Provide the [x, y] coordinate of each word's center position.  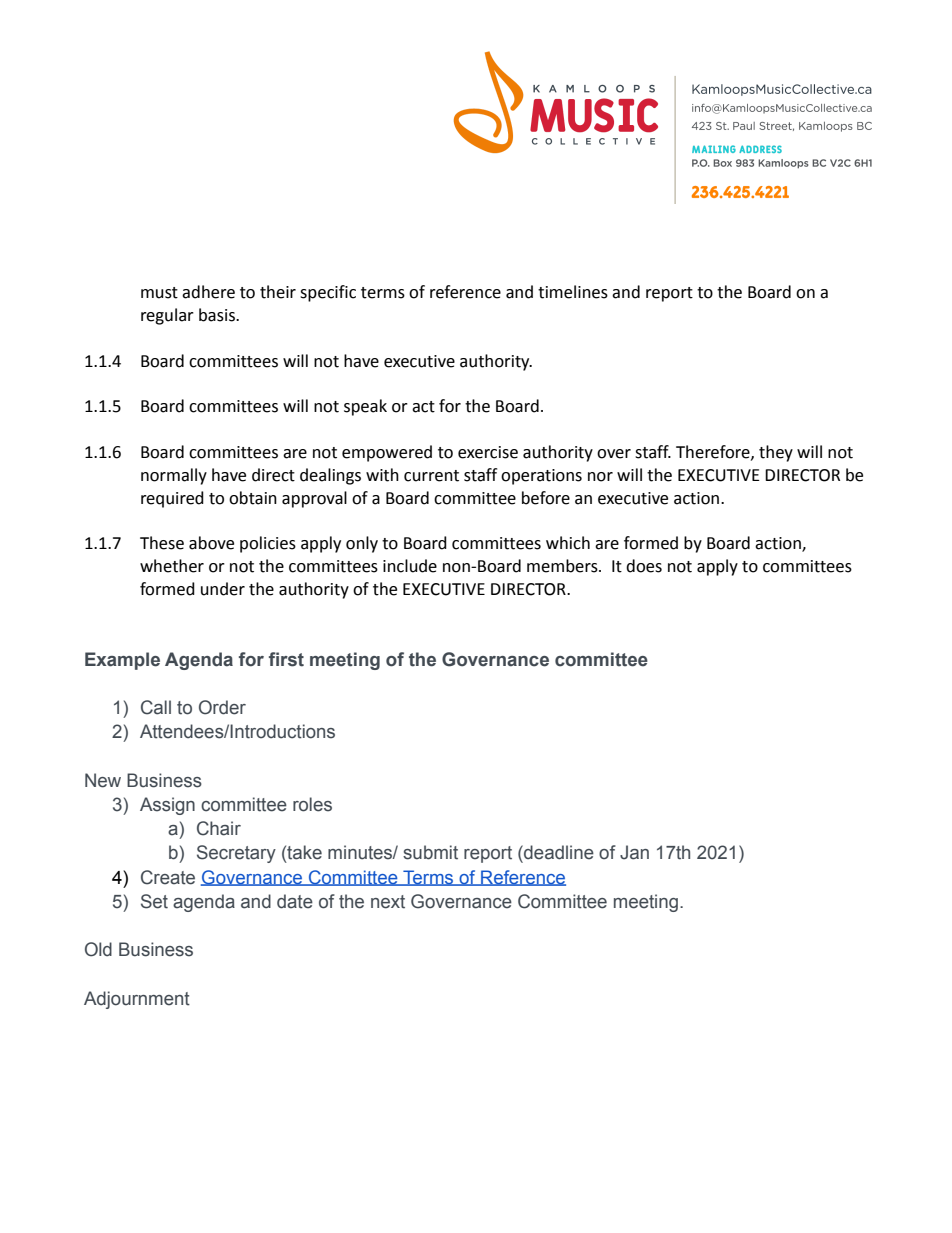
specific [328, 293]
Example [122, 661]
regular [167, 316]
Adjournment [137, 1000]
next [388, 902]
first [286, 659]
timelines [573, 292]
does [644, 566]
